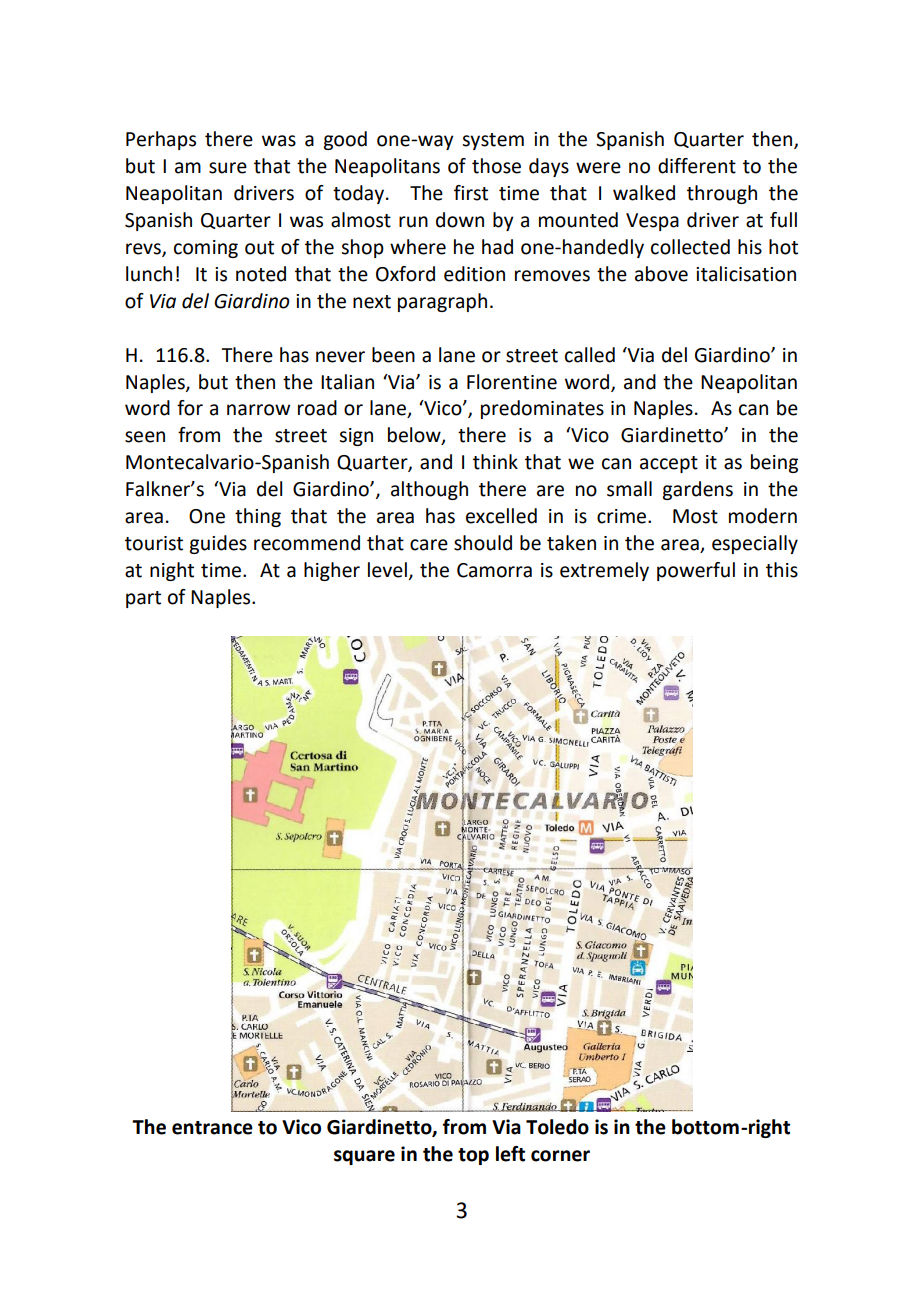  What do you see at coordinates (510, 1154) in the image?
I see `left` at bounding box center [510, 1154].
